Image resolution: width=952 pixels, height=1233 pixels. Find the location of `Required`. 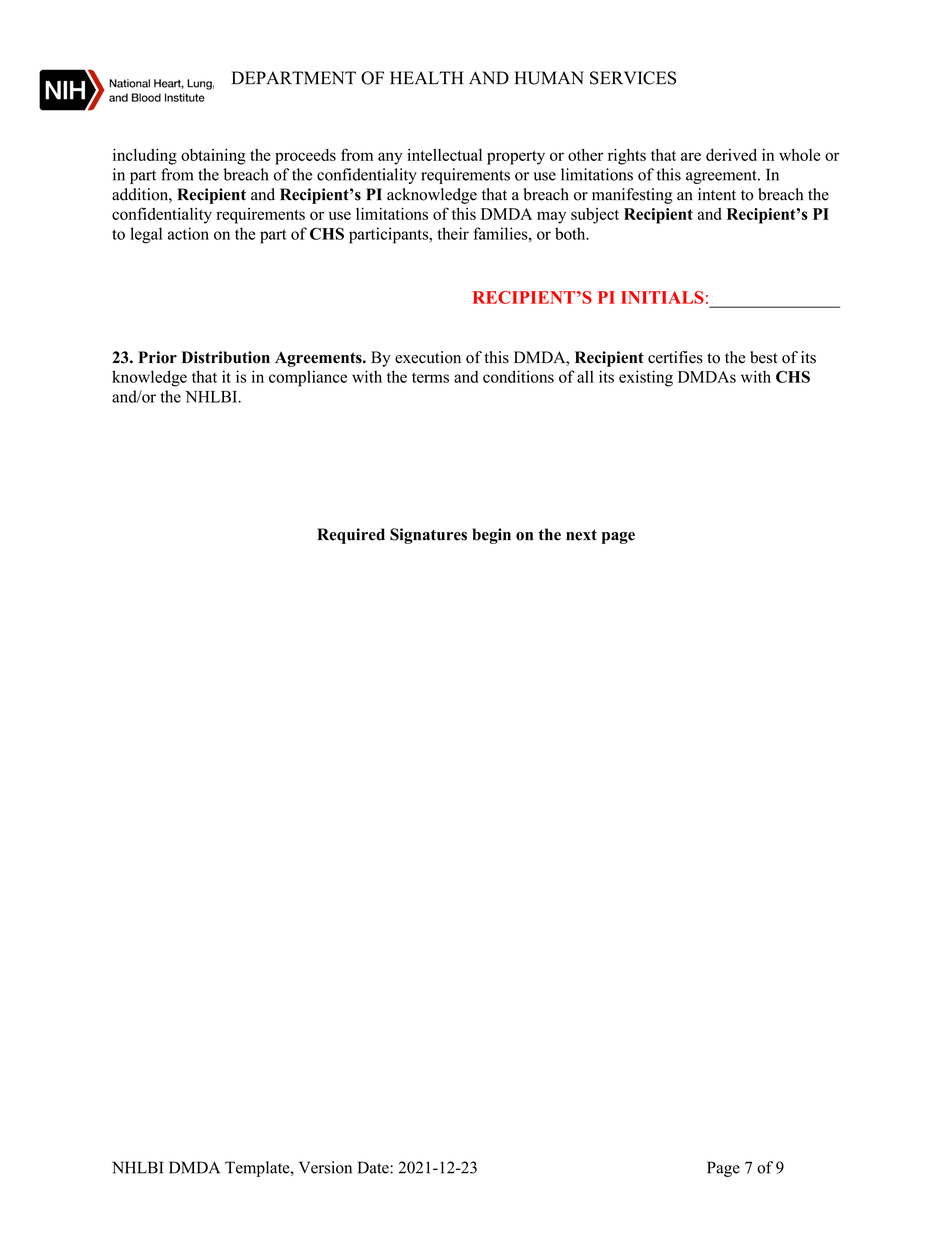

Required is located at coordinates (351, 536).
